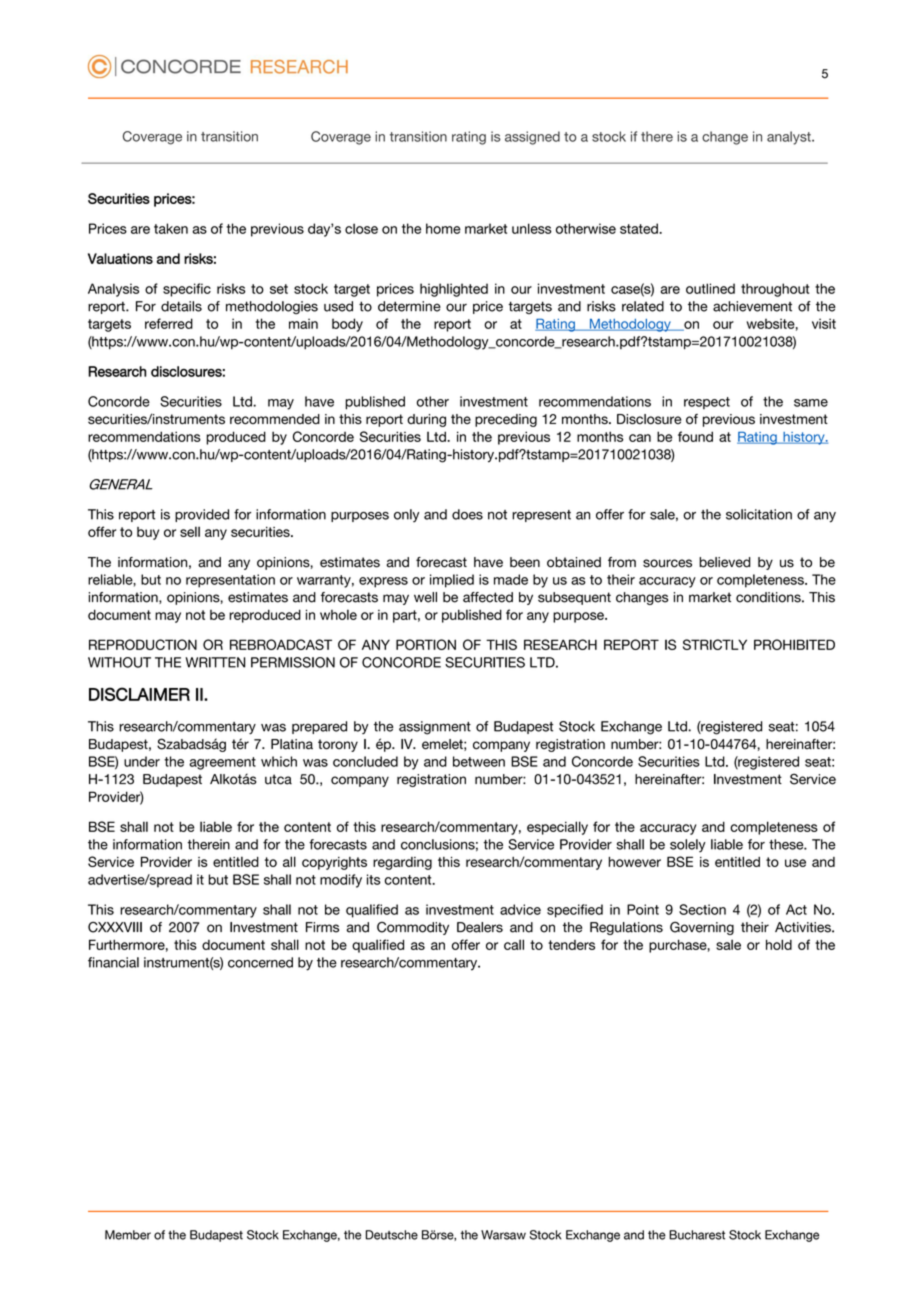 The height and width of the document is (1308, 924). What do you see at coordinates (532, 138) in the document?
I see `assigned` at bounding box center [532, 138].
